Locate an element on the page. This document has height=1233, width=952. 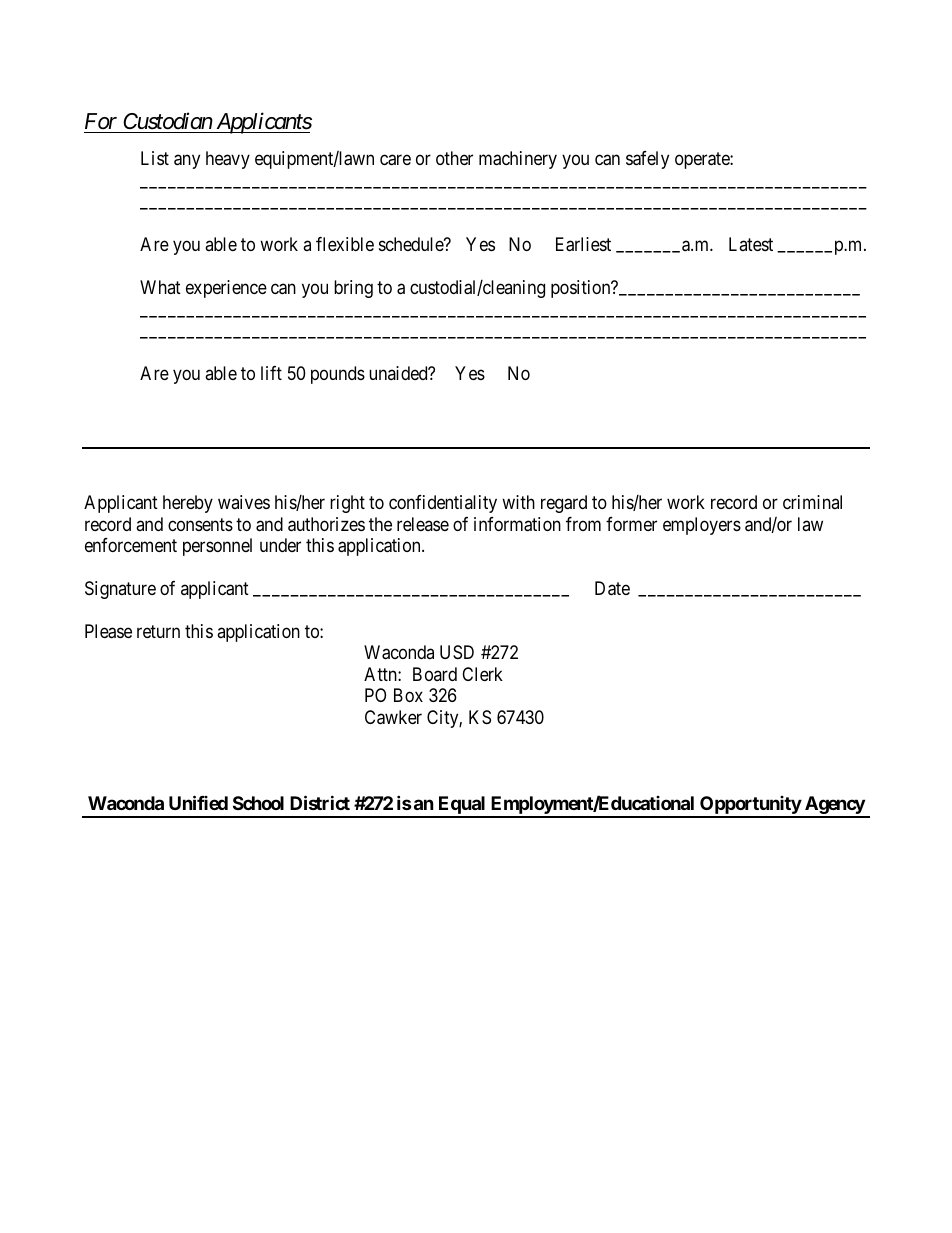
pounds is located at coordinates (338, 375).
